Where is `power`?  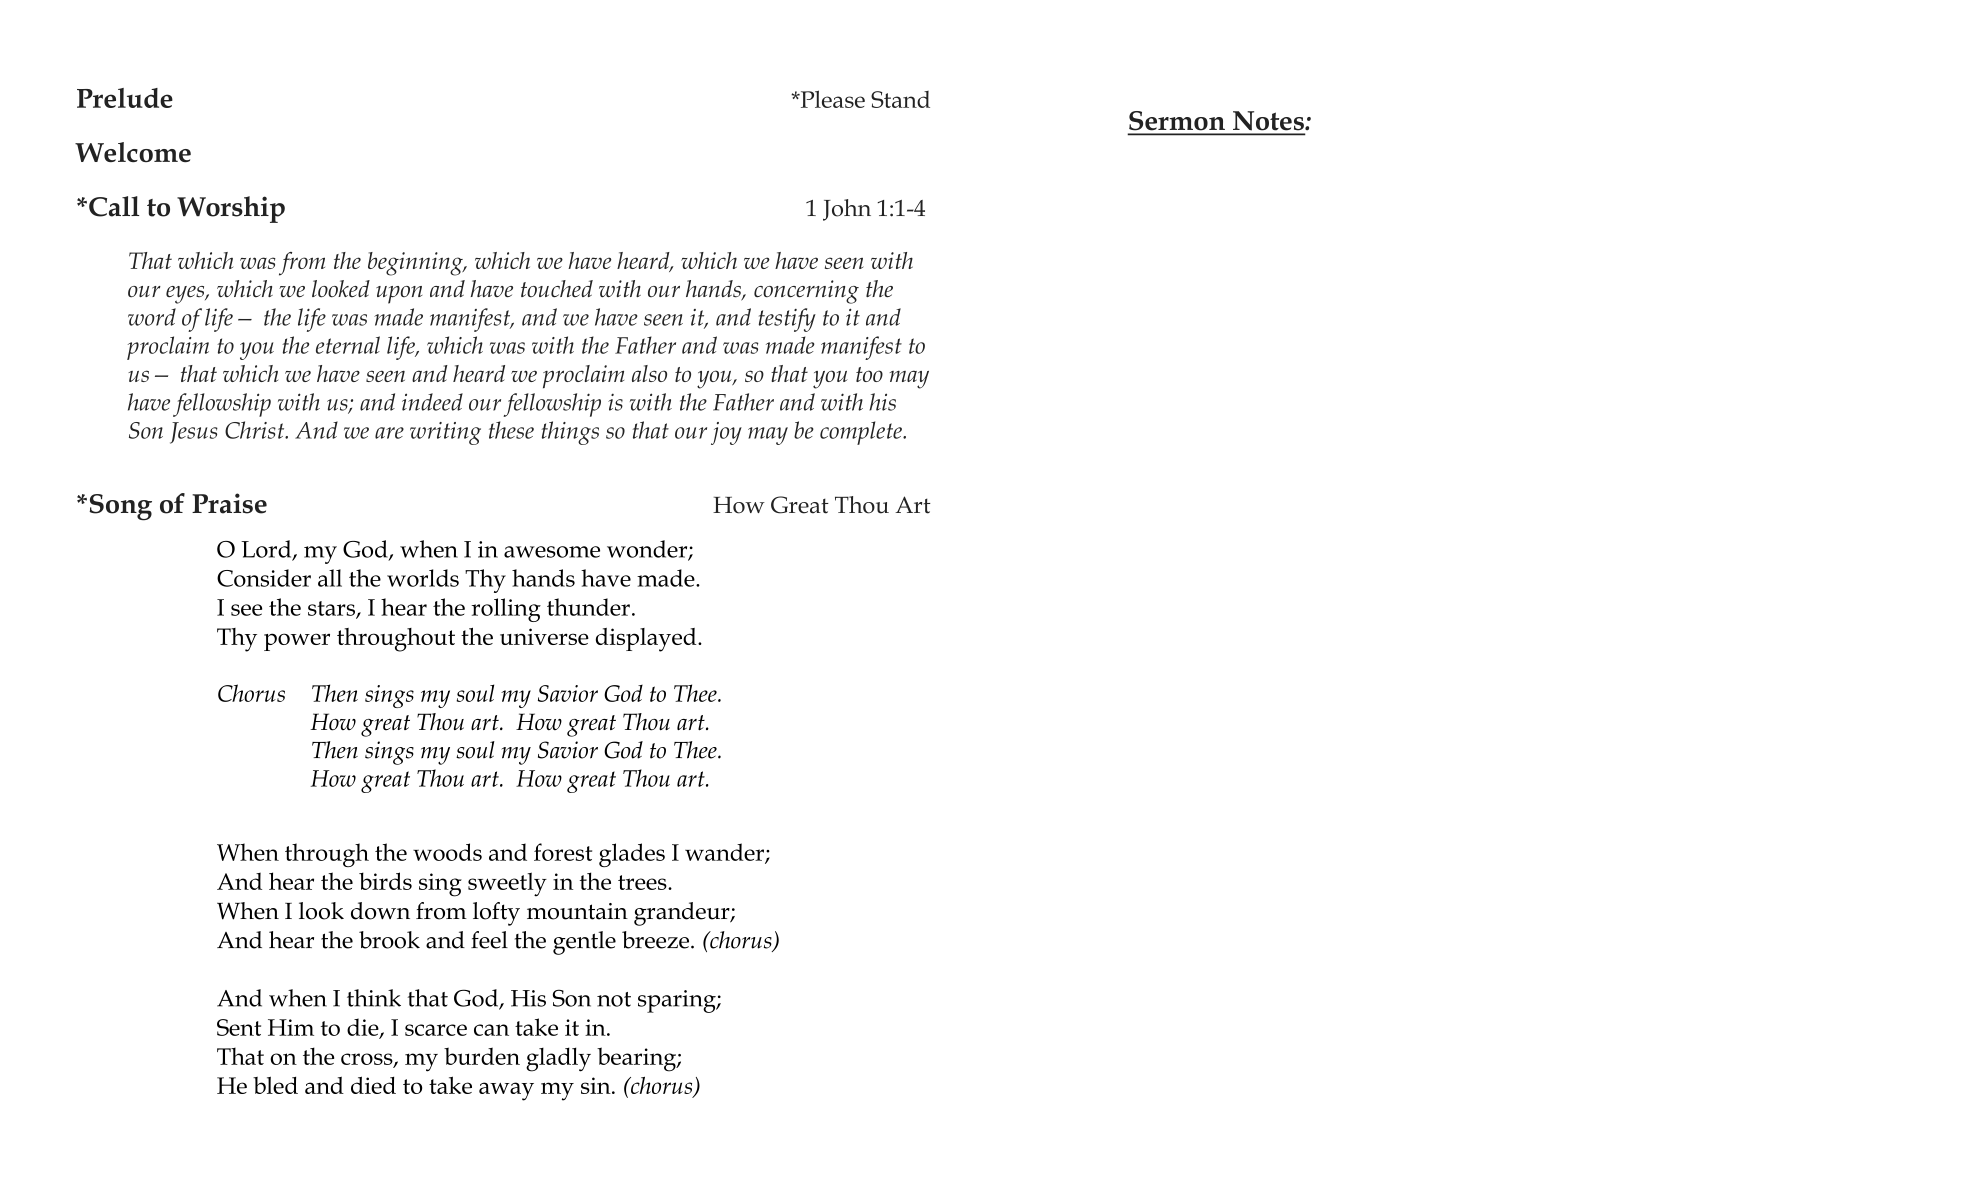 power is located at coordinates (297, 642).
